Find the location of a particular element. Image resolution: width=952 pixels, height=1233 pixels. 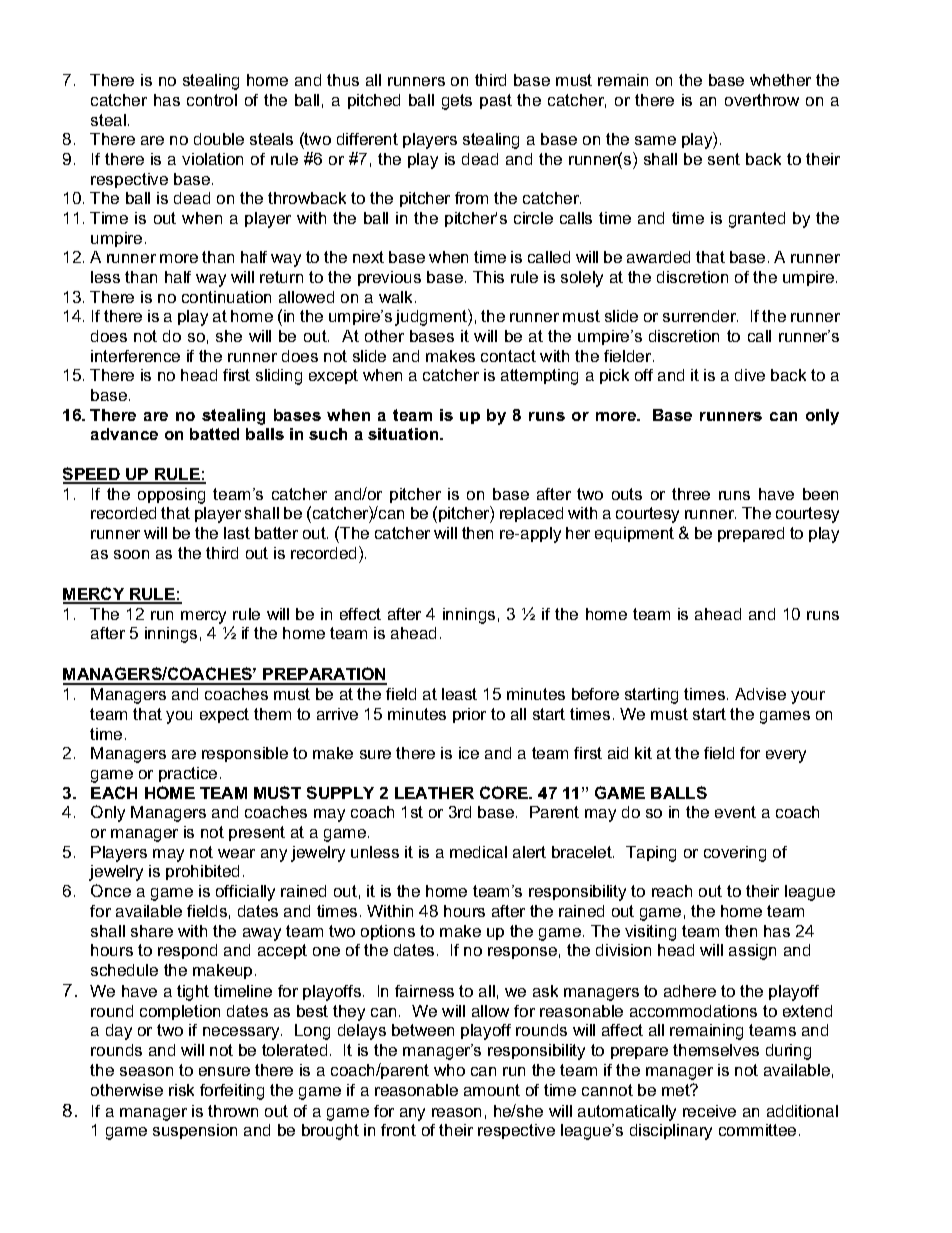

least is located at coordinates (459, 694).
